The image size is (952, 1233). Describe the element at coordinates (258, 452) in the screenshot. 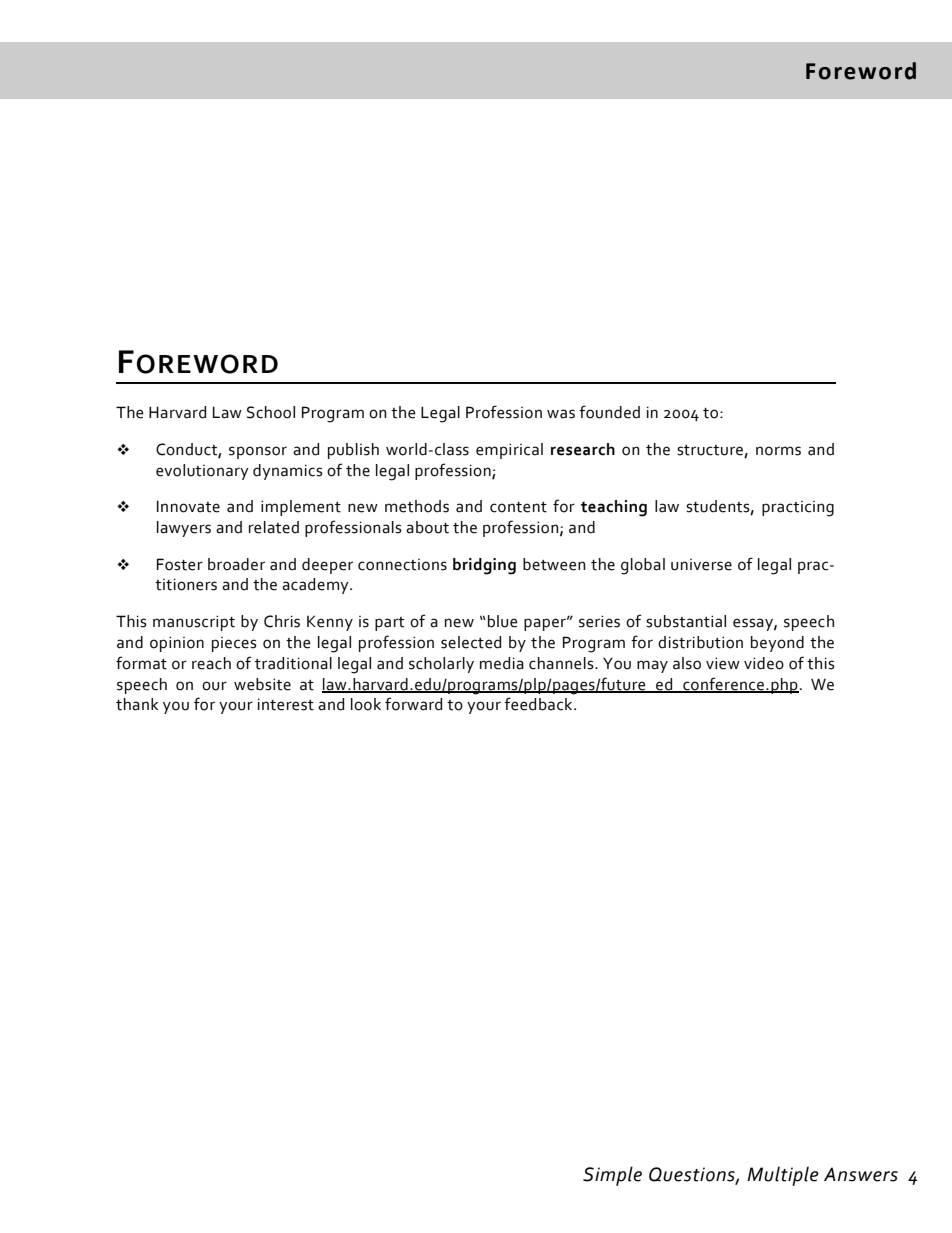

I see `sponsor` at that location.
